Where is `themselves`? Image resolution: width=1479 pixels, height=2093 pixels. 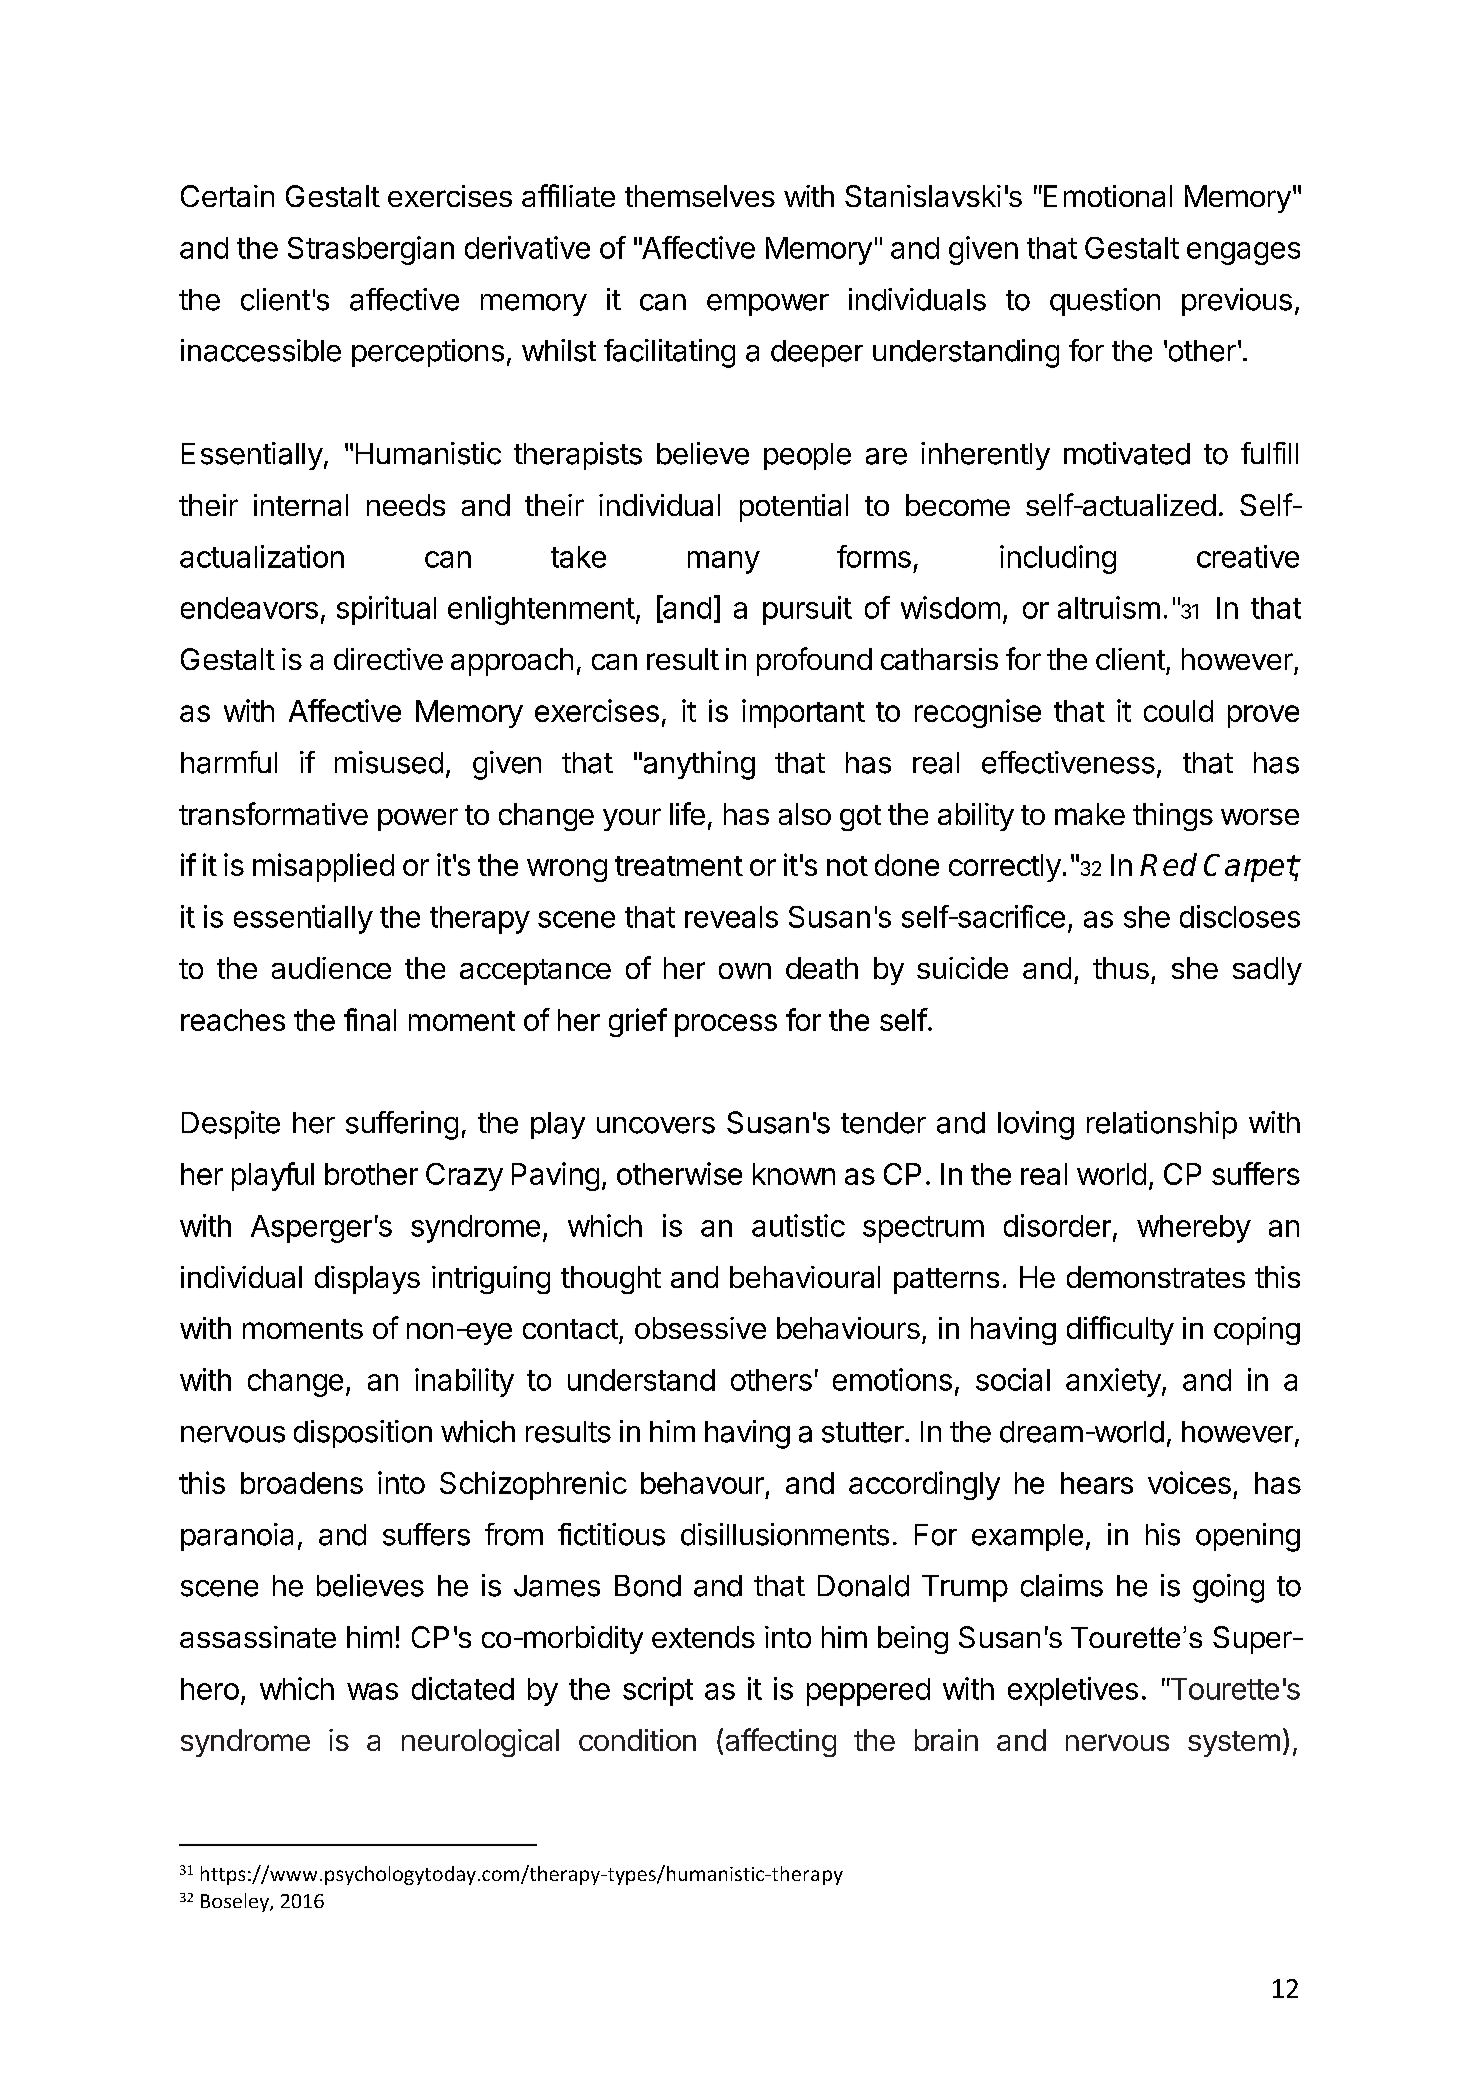
themselves is located at coordinates (700, 196).
